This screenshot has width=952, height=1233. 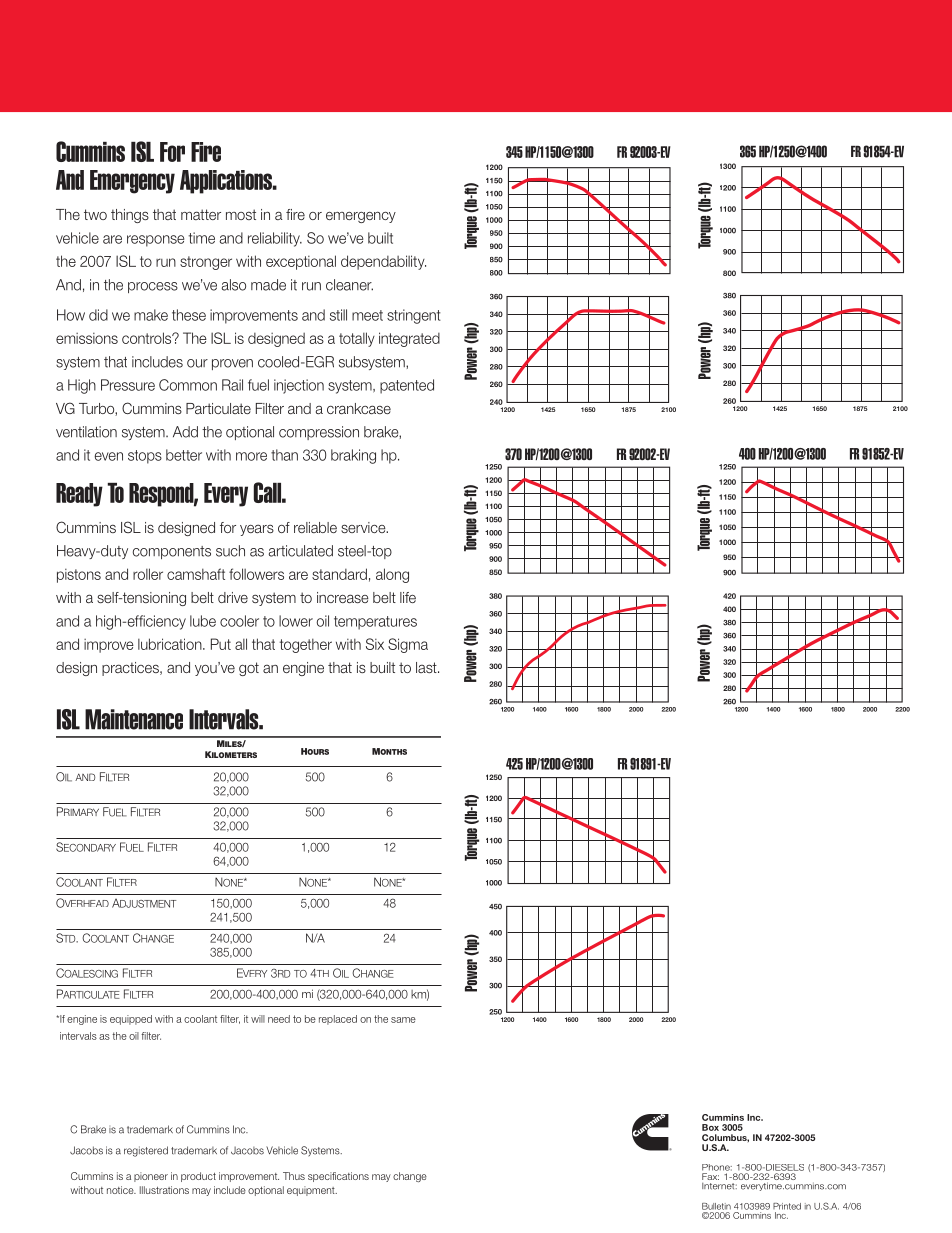 I want to click on dependability, so click(x=383, y=262).
